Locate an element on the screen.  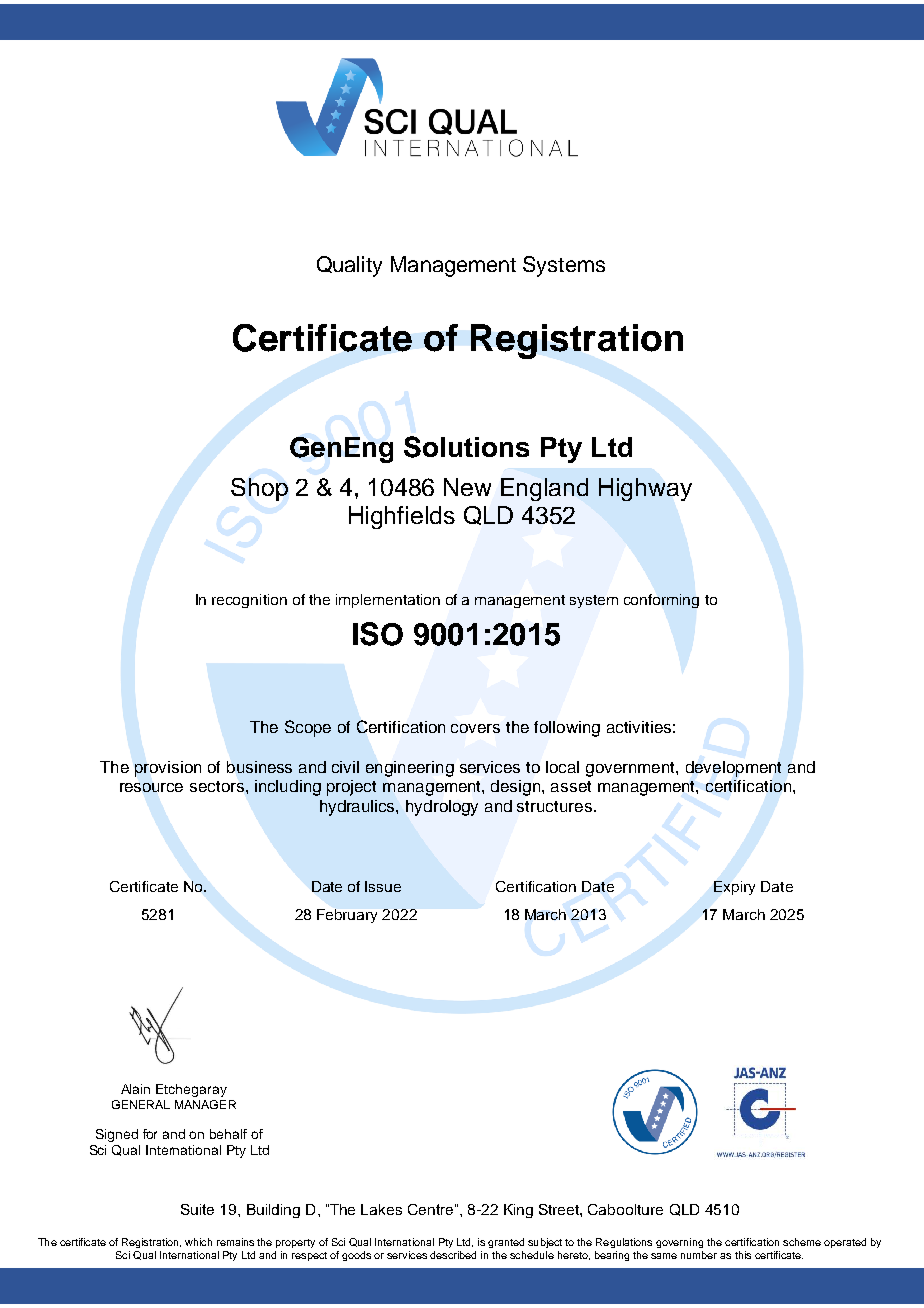
Shop is located at coordinates (259, 489).
